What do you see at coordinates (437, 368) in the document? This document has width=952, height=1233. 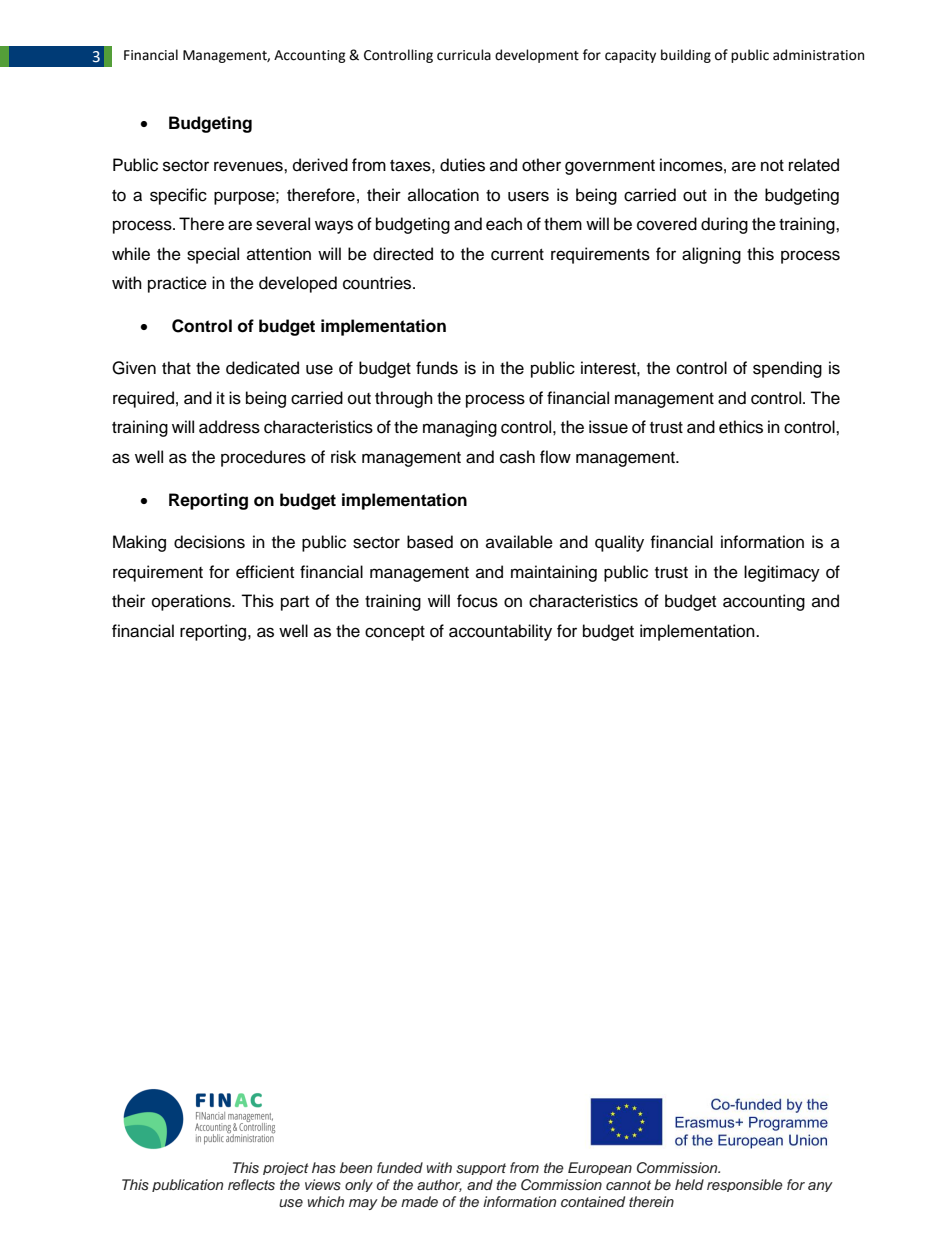 I see `funds` at bounding box center [437, 368].
